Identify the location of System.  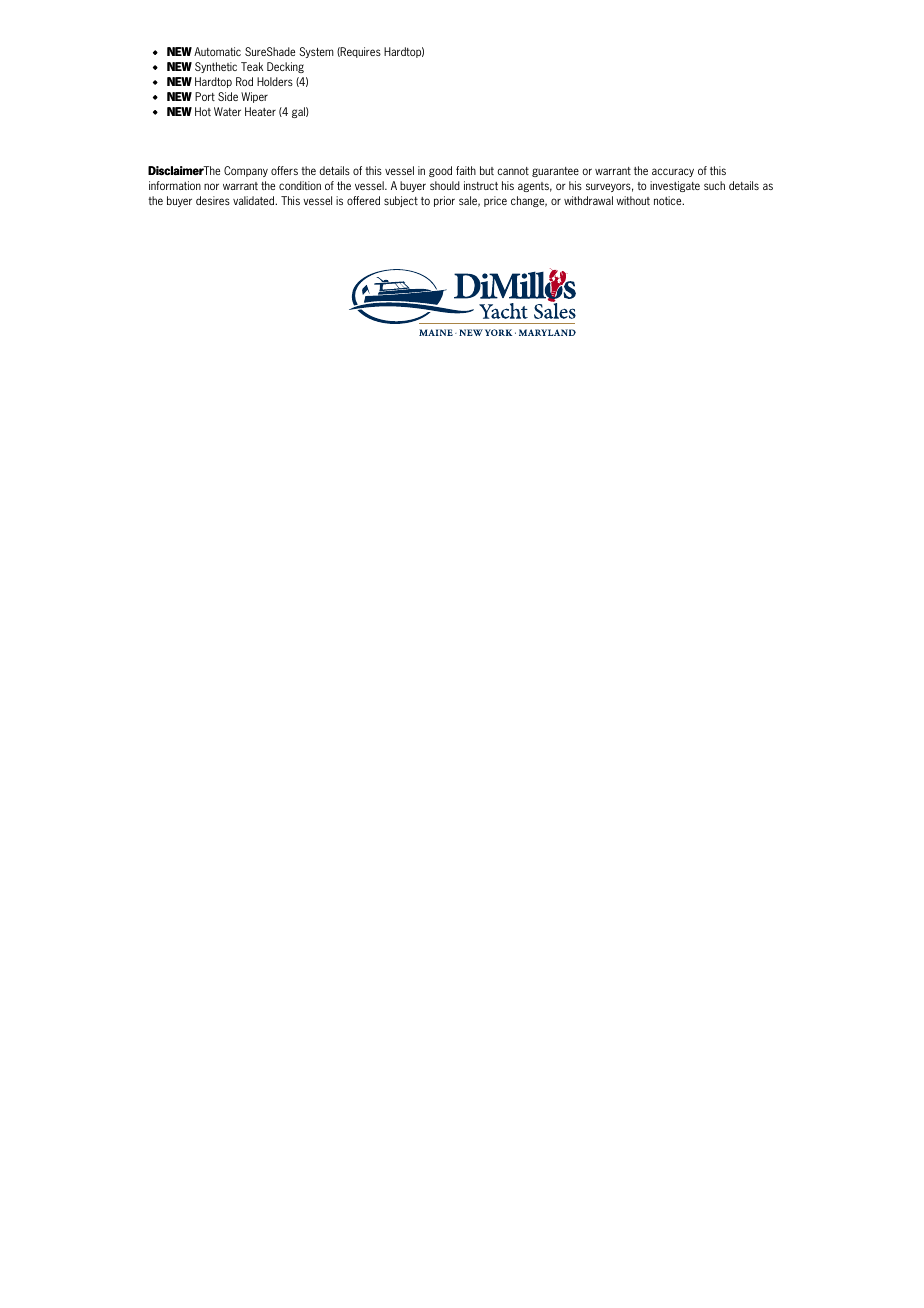
(317, 52).
